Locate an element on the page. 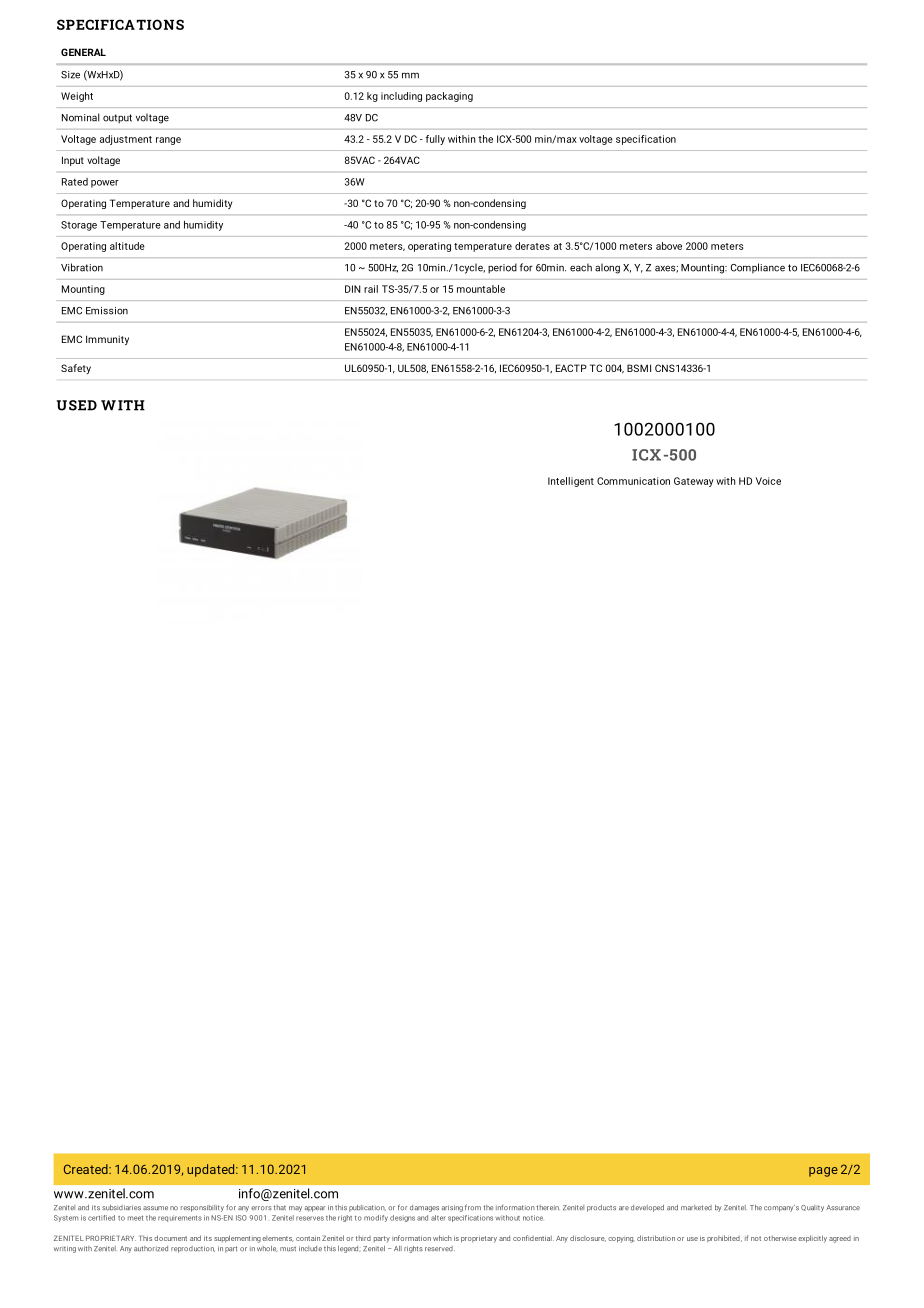  Voice is located at coordinates (768, 481).
